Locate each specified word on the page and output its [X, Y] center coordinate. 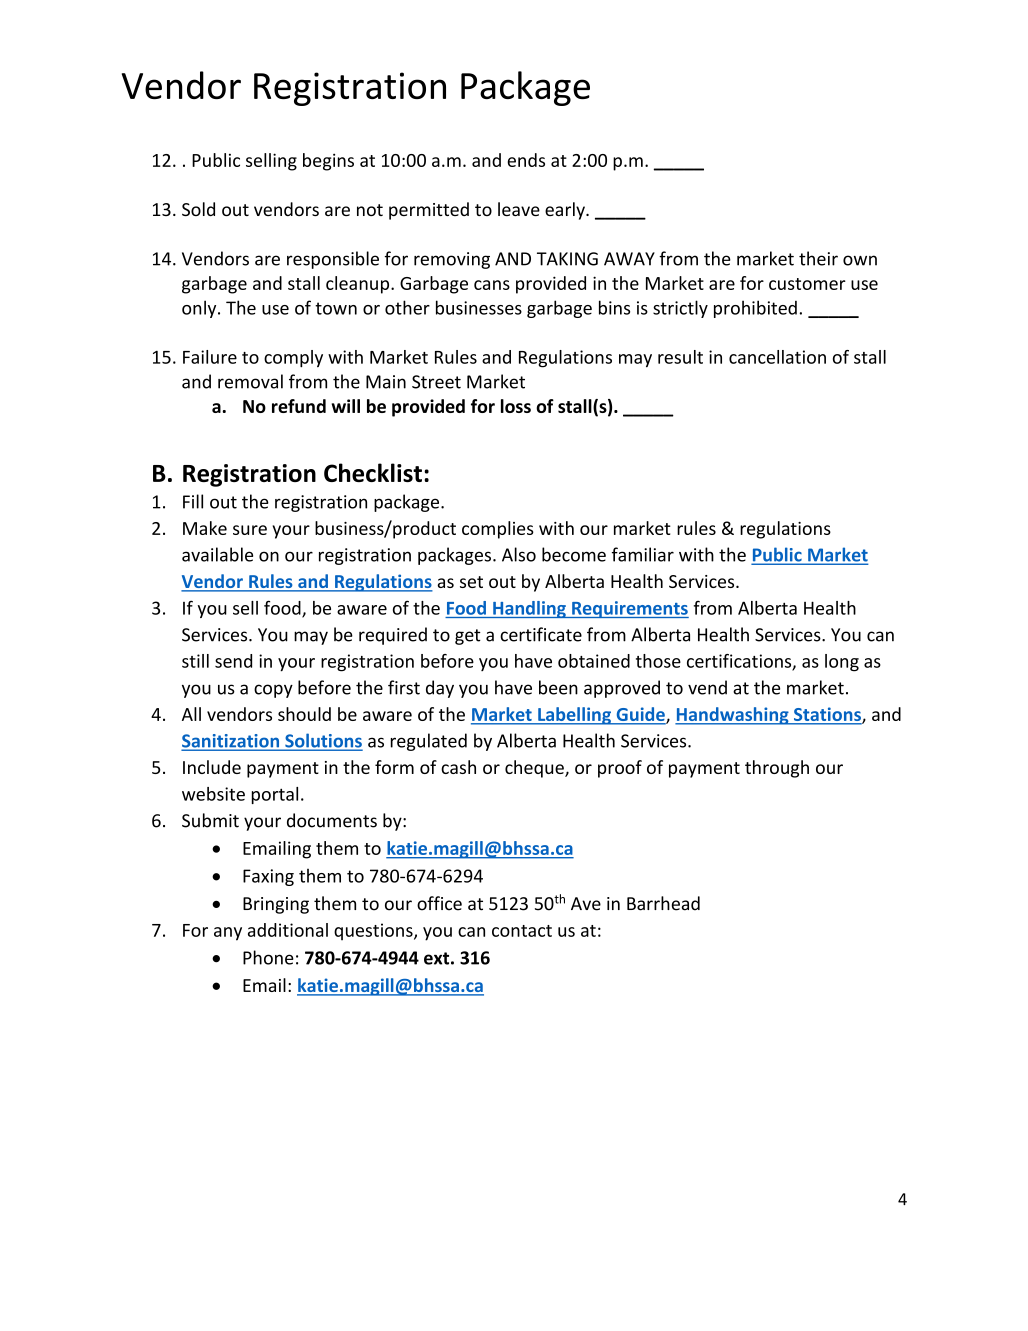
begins [328, 162]
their [818, 258]
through [777, 769]
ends [526, 160]
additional [288, 930]
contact [522, 931]
